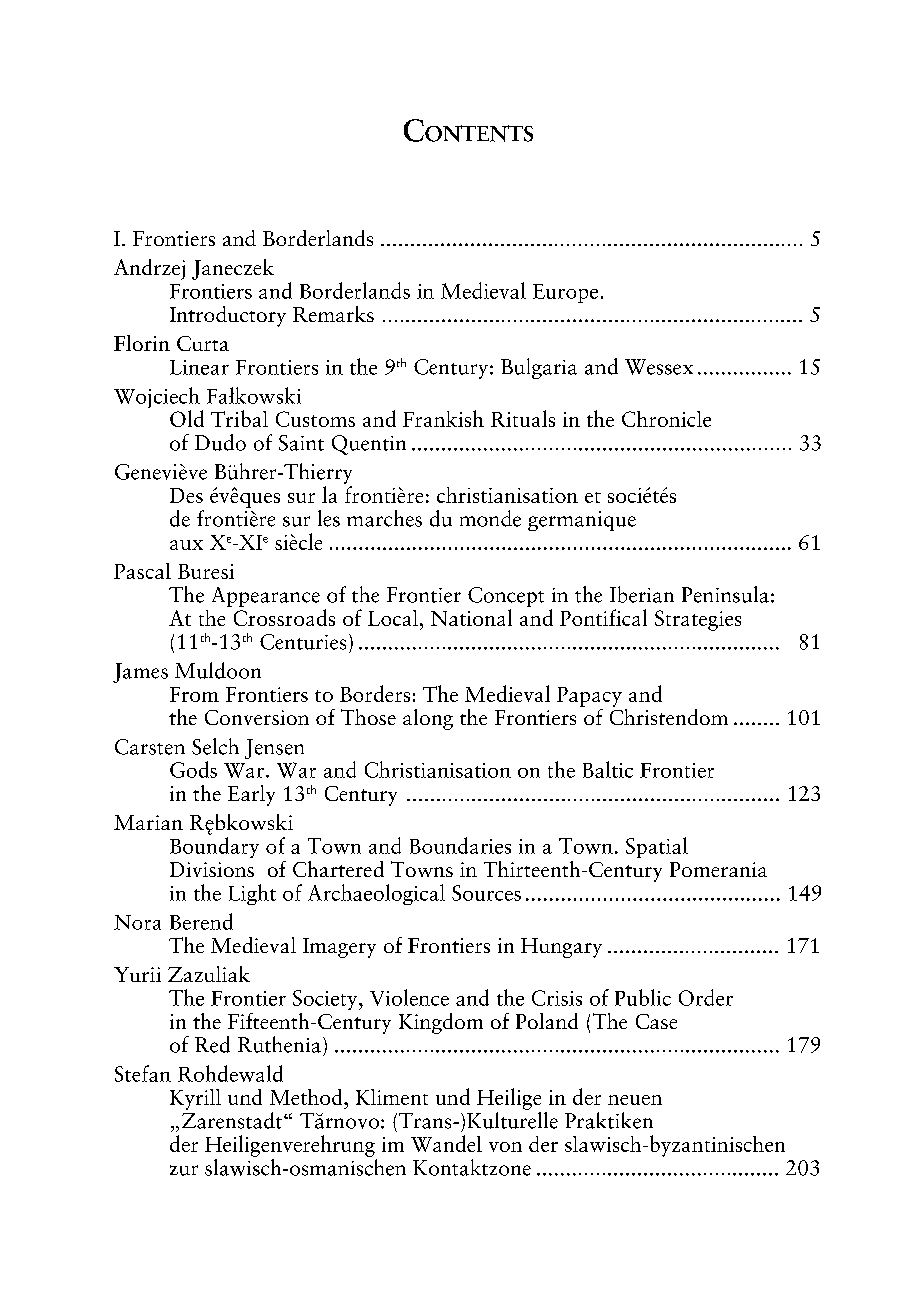 The height and width of the document is (1302, 924). What do you see at coordinates (565, 293) in the document?
I see `Europe` at bounding box center [565, 293].
